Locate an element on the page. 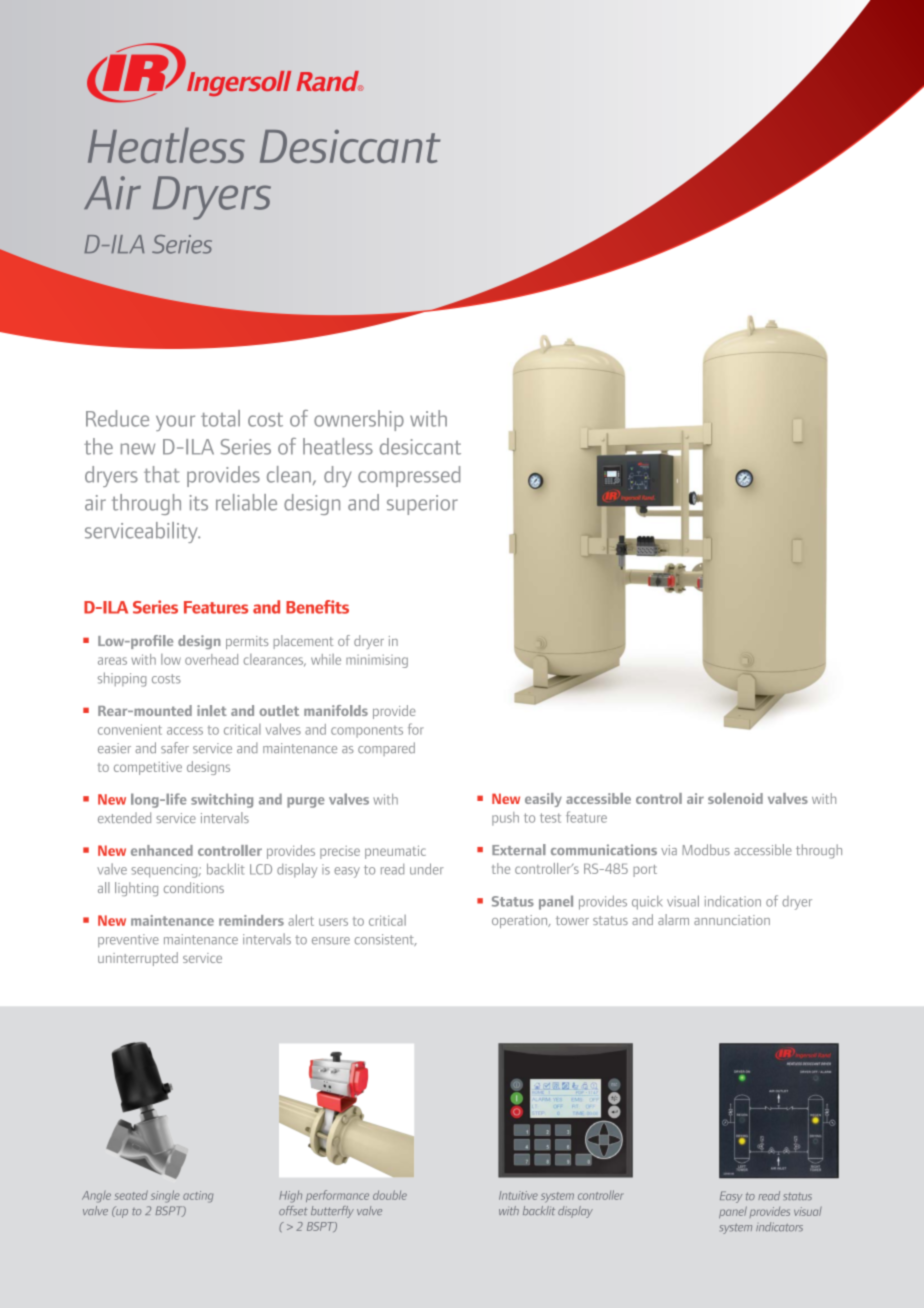 Image resolution: width=924 pixels, height=1308 pixels. single is located at coordinates (165, 1196).
